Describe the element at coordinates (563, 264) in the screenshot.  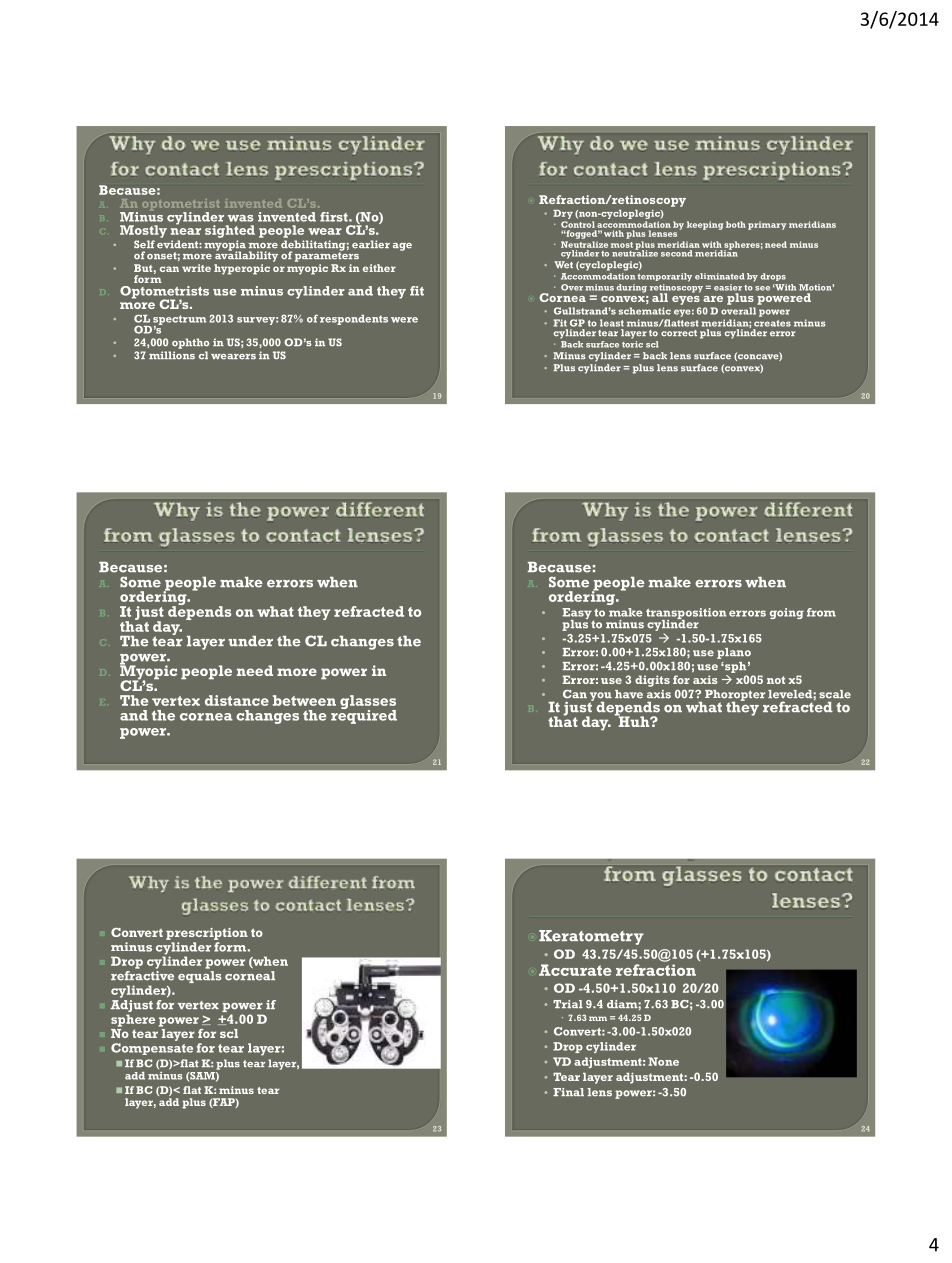
I see `Wet` at that location.
